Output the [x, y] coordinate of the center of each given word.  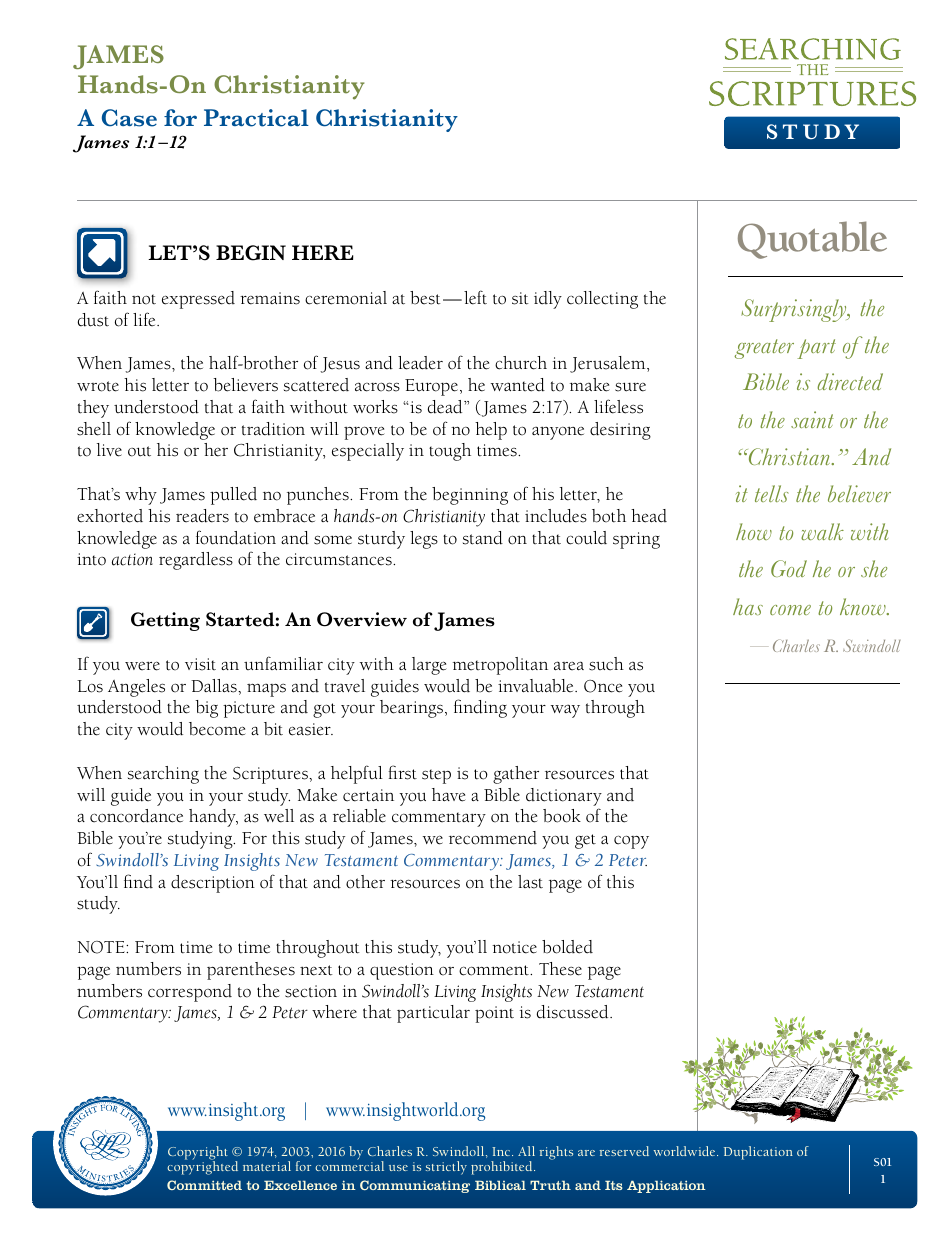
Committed [204, 1185]
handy [213, 818]
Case [129, 118]
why [141, 496]
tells [772, 493]
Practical [256, 118]
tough [450, 452]
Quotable [812, 240]
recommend [493, 838]
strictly [446, 1168]
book [562, 816]
